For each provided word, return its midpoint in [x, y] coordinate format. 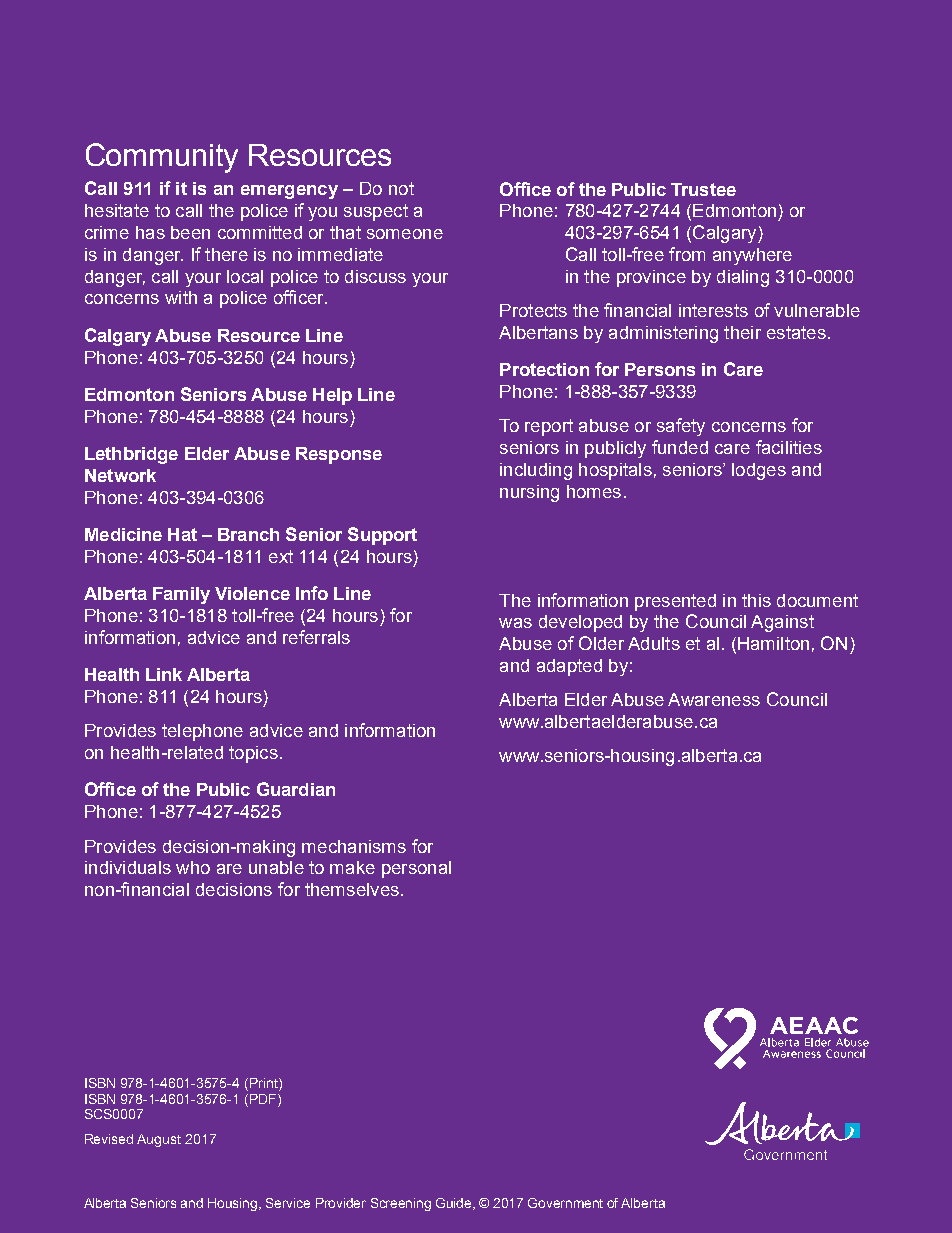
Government [565, 1203]
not [401, 188]
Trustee [703, 189]
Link [164, 674]
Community [162, 158]
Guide [455, 1204]
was [515, 623]
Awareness [714, 699]
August [159, 1140]
